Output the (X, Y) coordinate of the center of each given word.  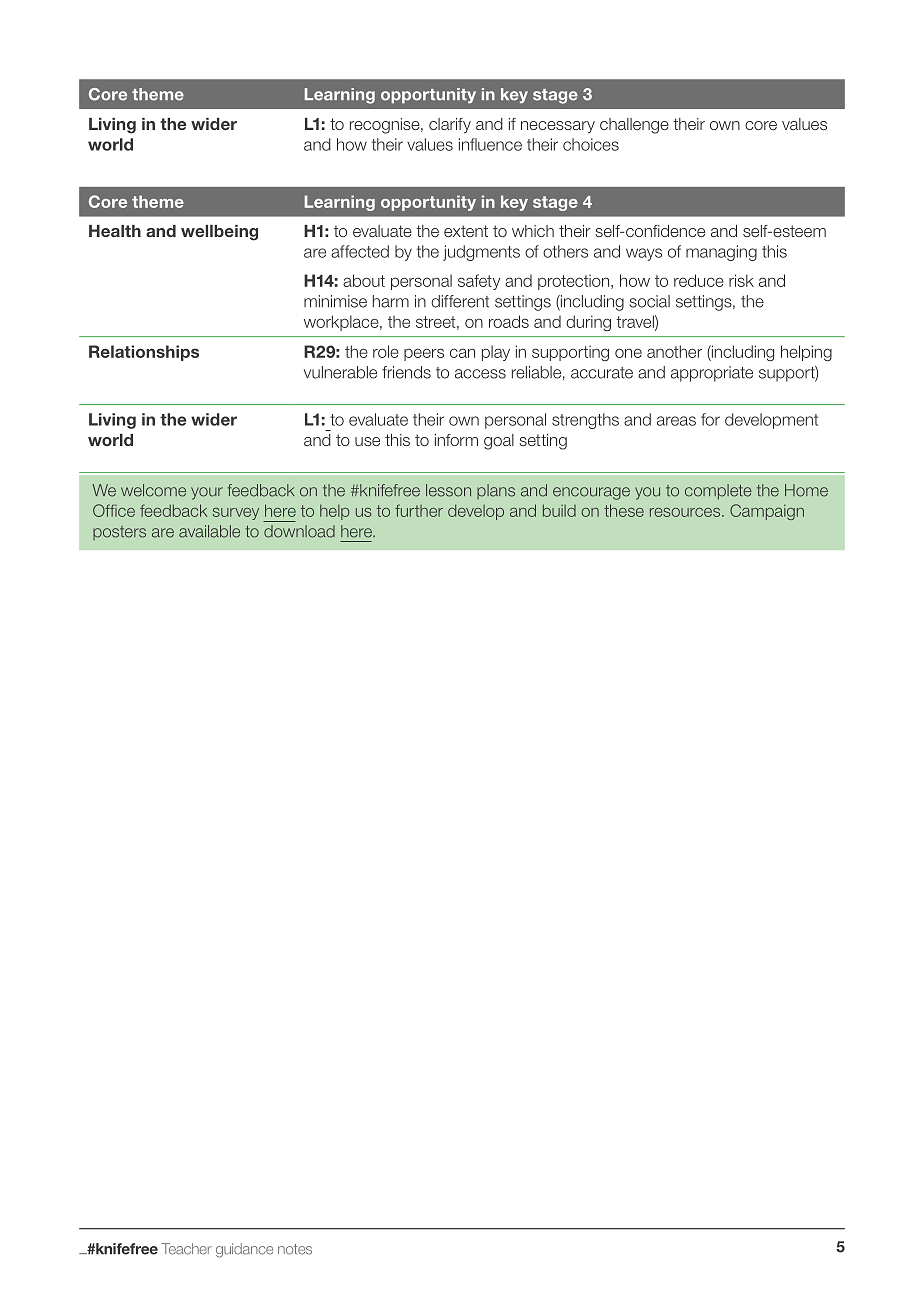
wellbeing (219, 233)
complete (718, 492)
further (419, 510)
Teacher (186, 1249)
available (209, 531)
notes (295, 1249)
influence (490, 144)
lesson (448, 490)
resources (686, 512)
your (207, 493)
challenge (634, 126)
